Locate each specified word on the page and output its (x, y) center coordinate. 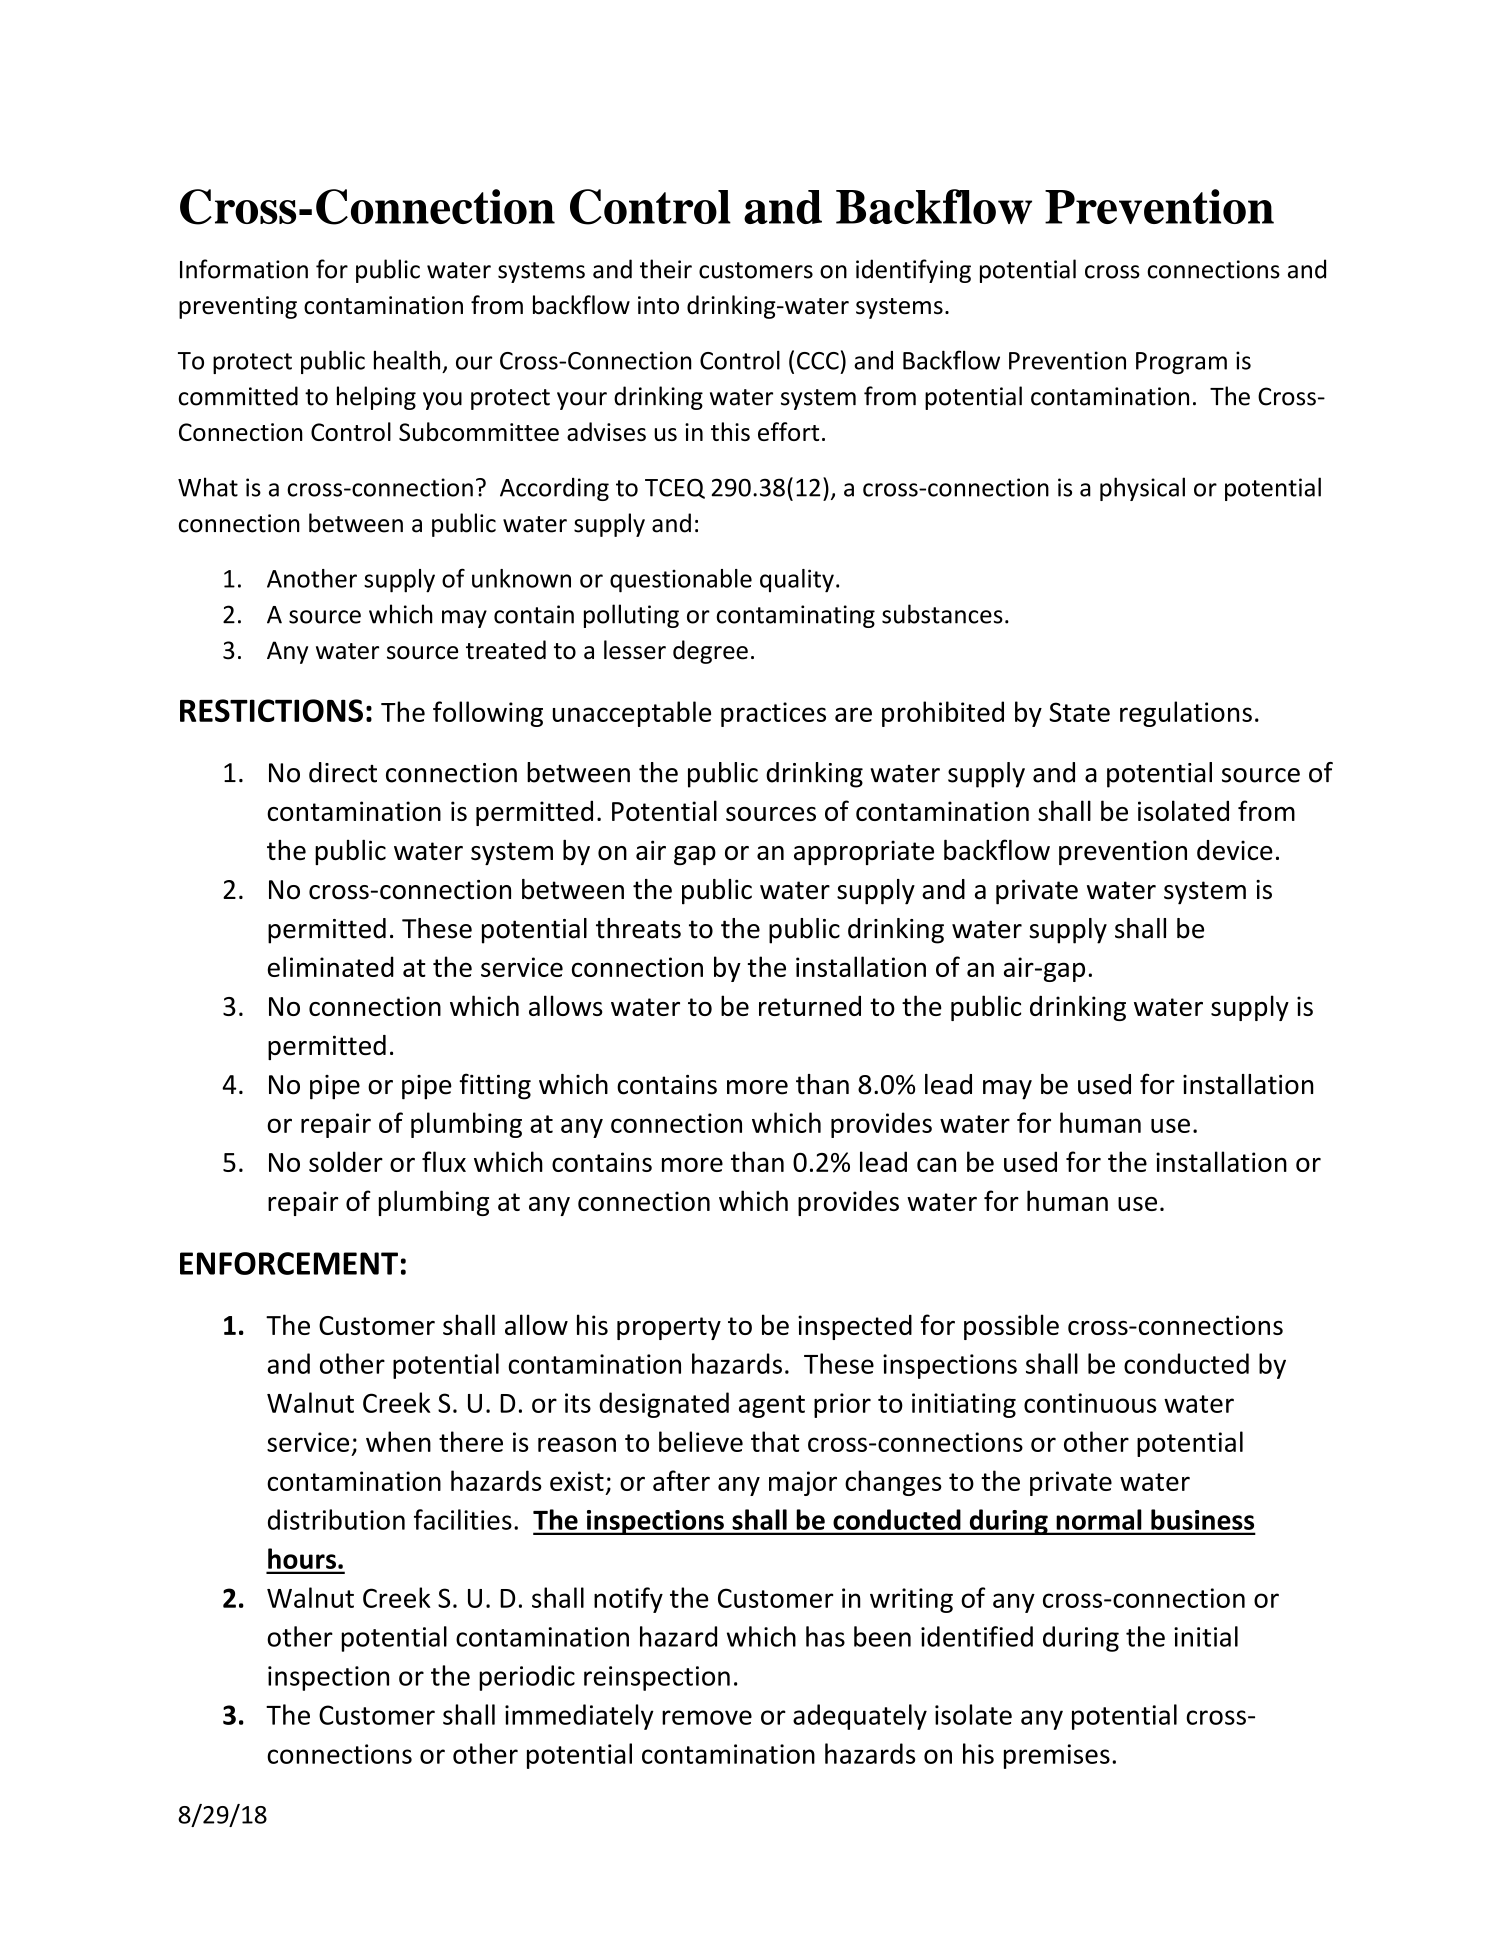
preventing (238, 307)
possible (1011, 1327)
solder (346, 1161)
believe (701, 1441)
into (658, 305)
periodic (527, 1678)
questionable (681, 581)
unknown (521, 578)
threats (638, 928)
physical (1142, 489)
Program (1181, 363)
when (398, 1441)
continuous (1090, 1403)
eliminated (331, 966)
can (936, 1164)
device (1235, 850)
